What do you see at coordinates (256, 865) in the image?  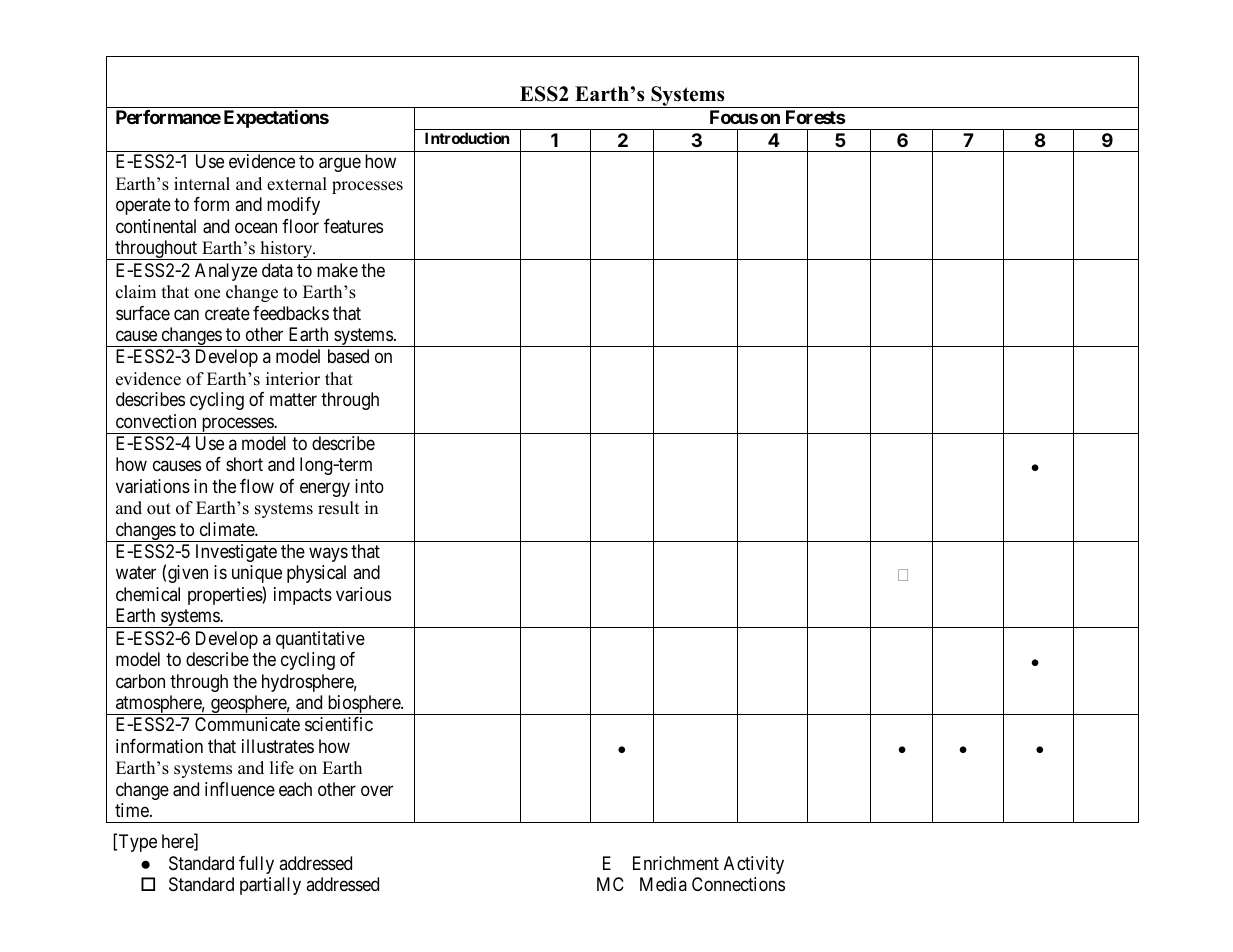 I see `fully` at bounding box center [256, 865].
